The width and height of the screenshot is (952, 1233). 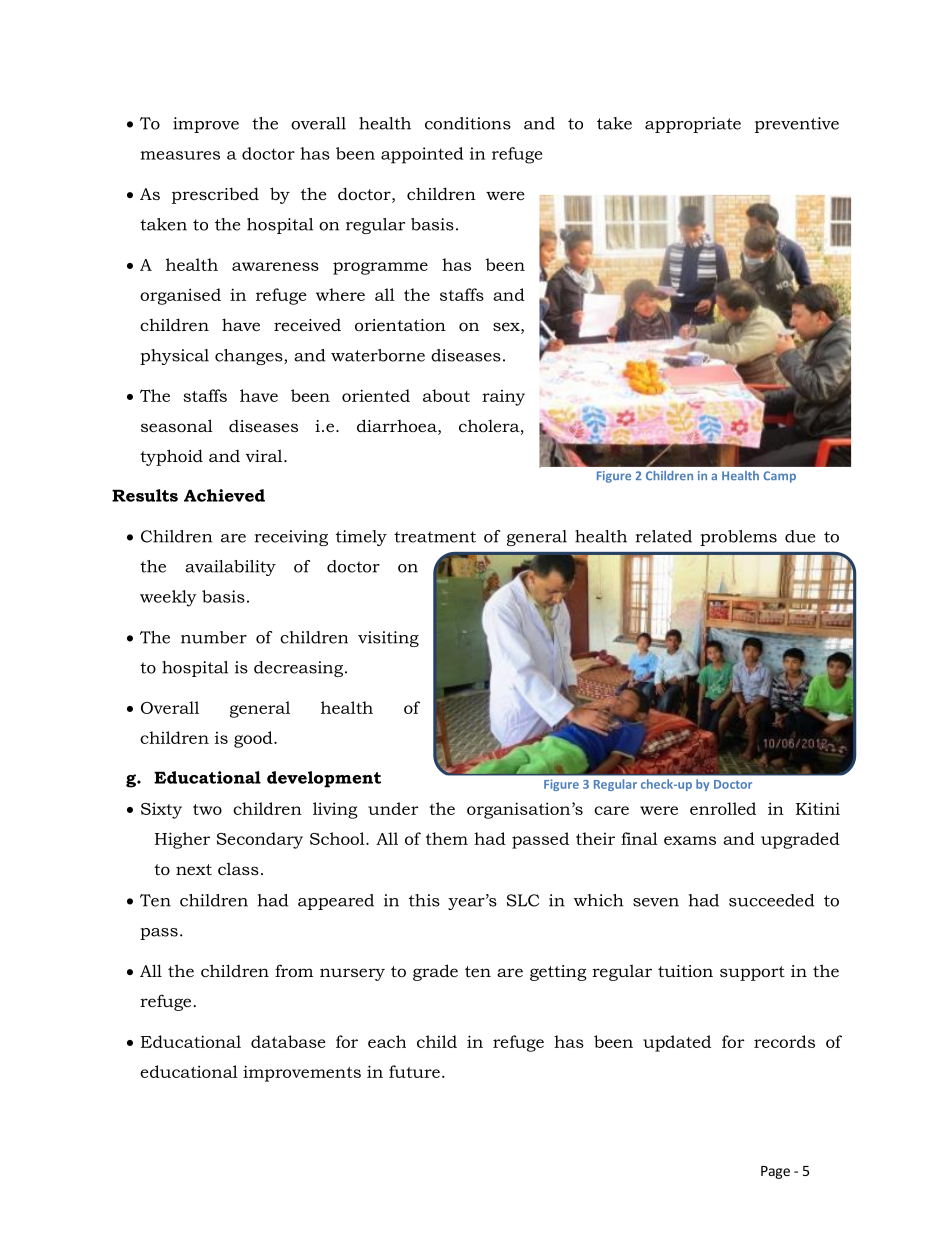 What do you see at coordinates (446, 395) in the screenshot?
I see `about` at bounding box center [446, 395].
